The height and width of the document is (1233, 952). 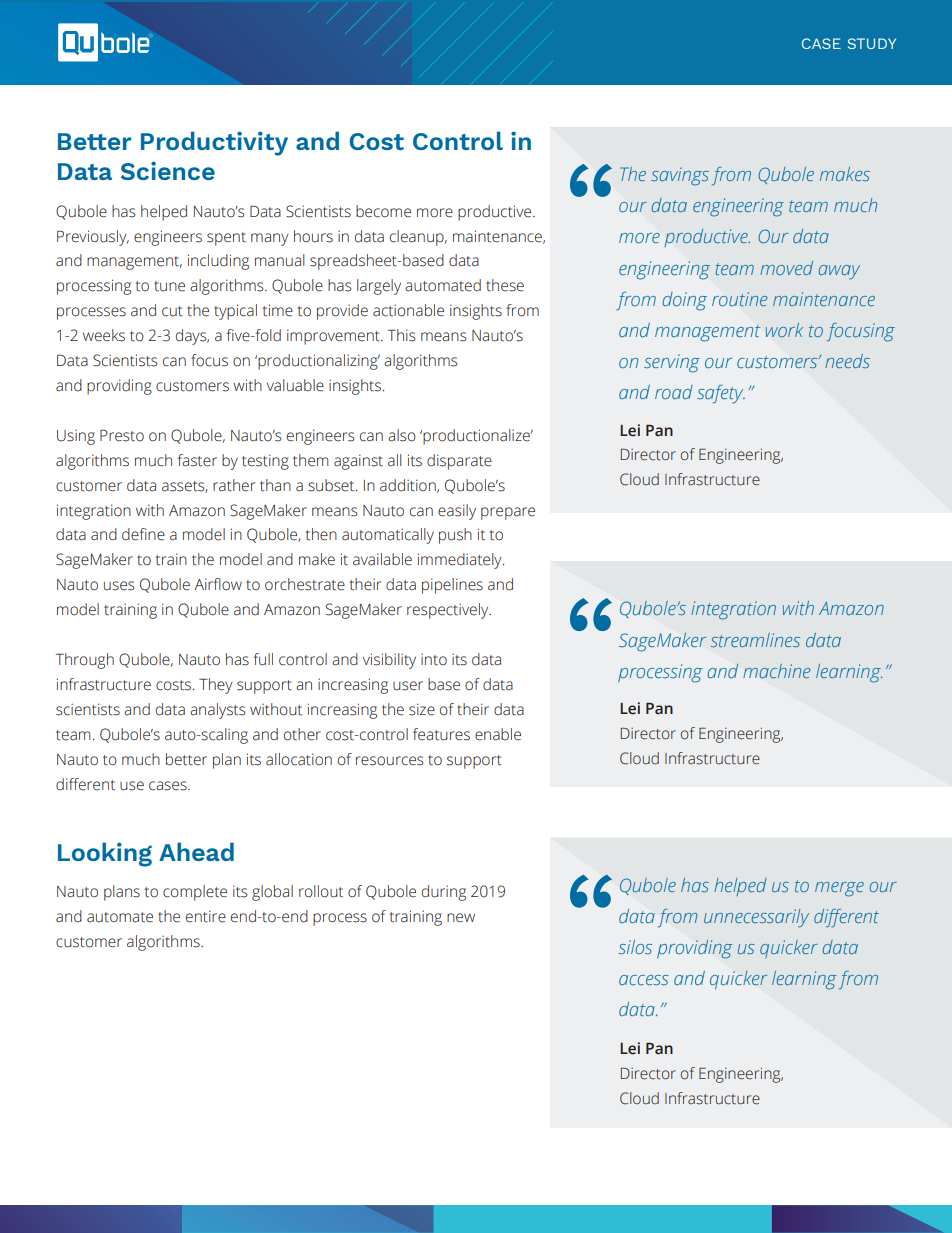 What do you see at coordinates (143, 534) in the document?
I see `define` at bounding box center [143, 534].
